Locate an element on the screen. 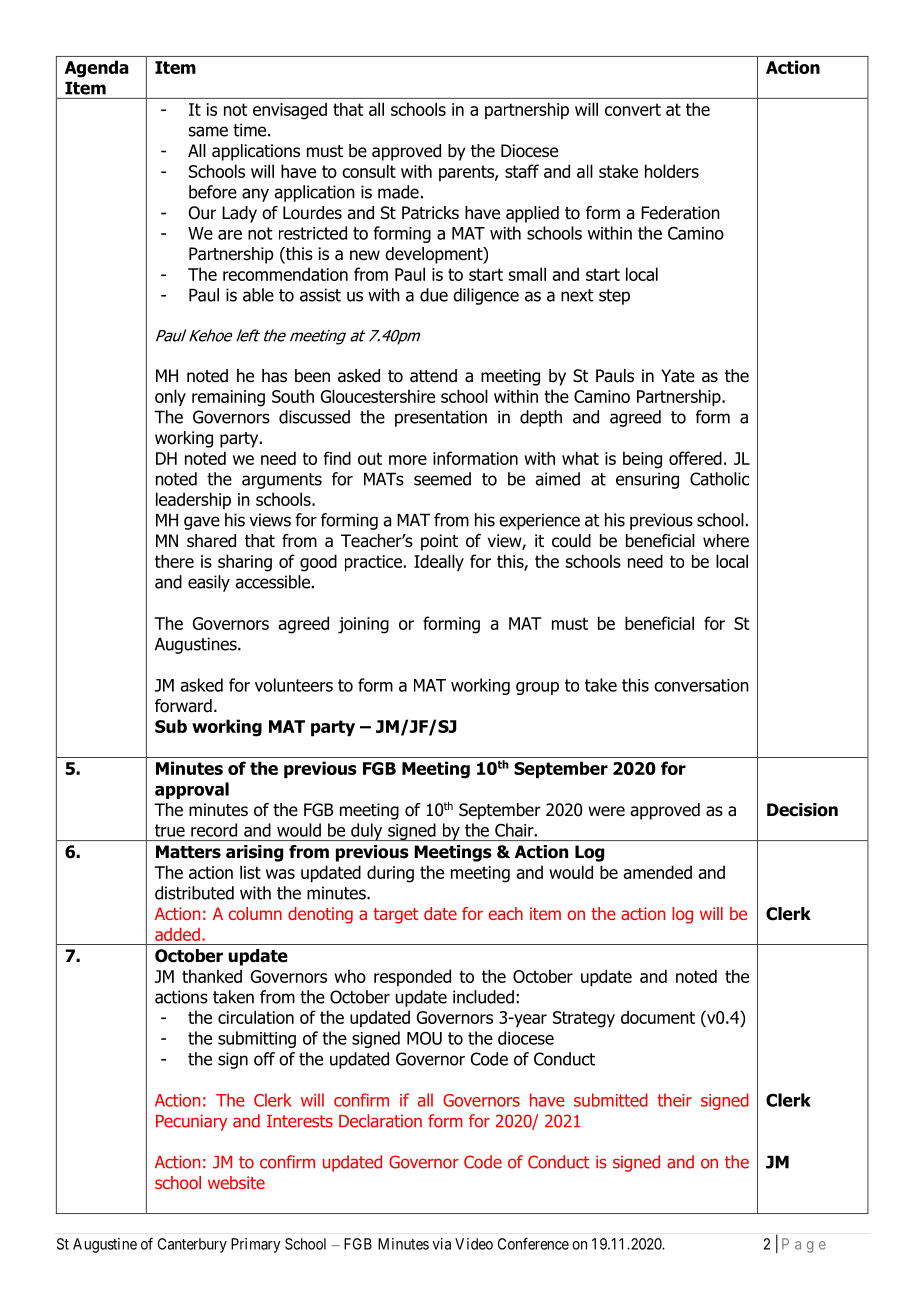 This screenshot has width=924, height=1308. presentation is located at coordinates (441, 418).
